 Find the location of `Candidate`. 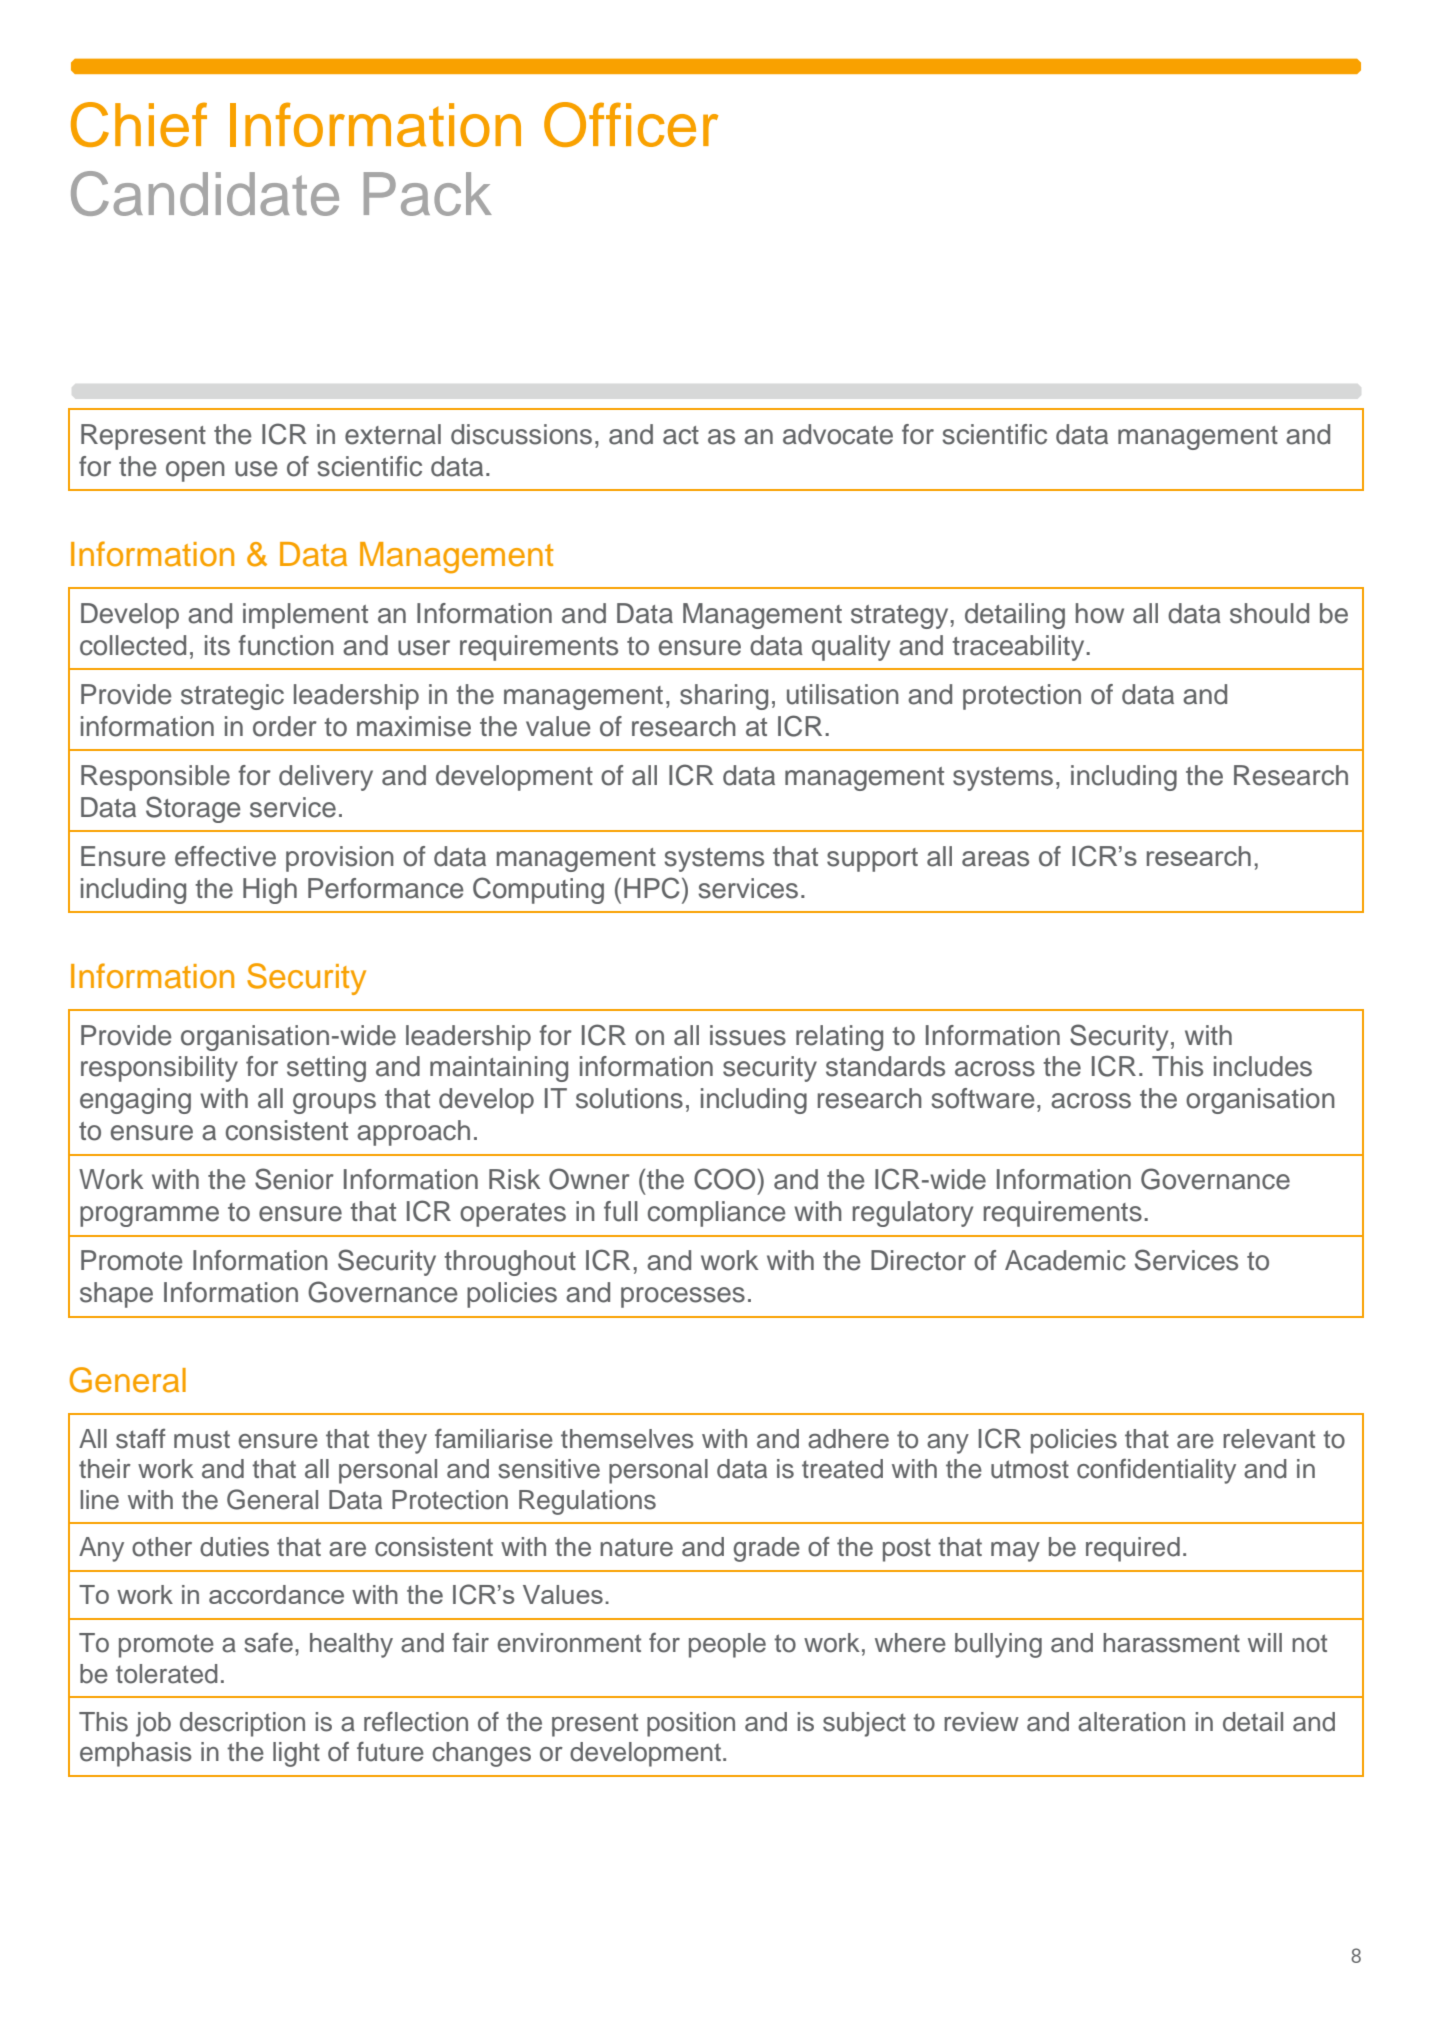

Candidate is located at coordinates (205, 193).
